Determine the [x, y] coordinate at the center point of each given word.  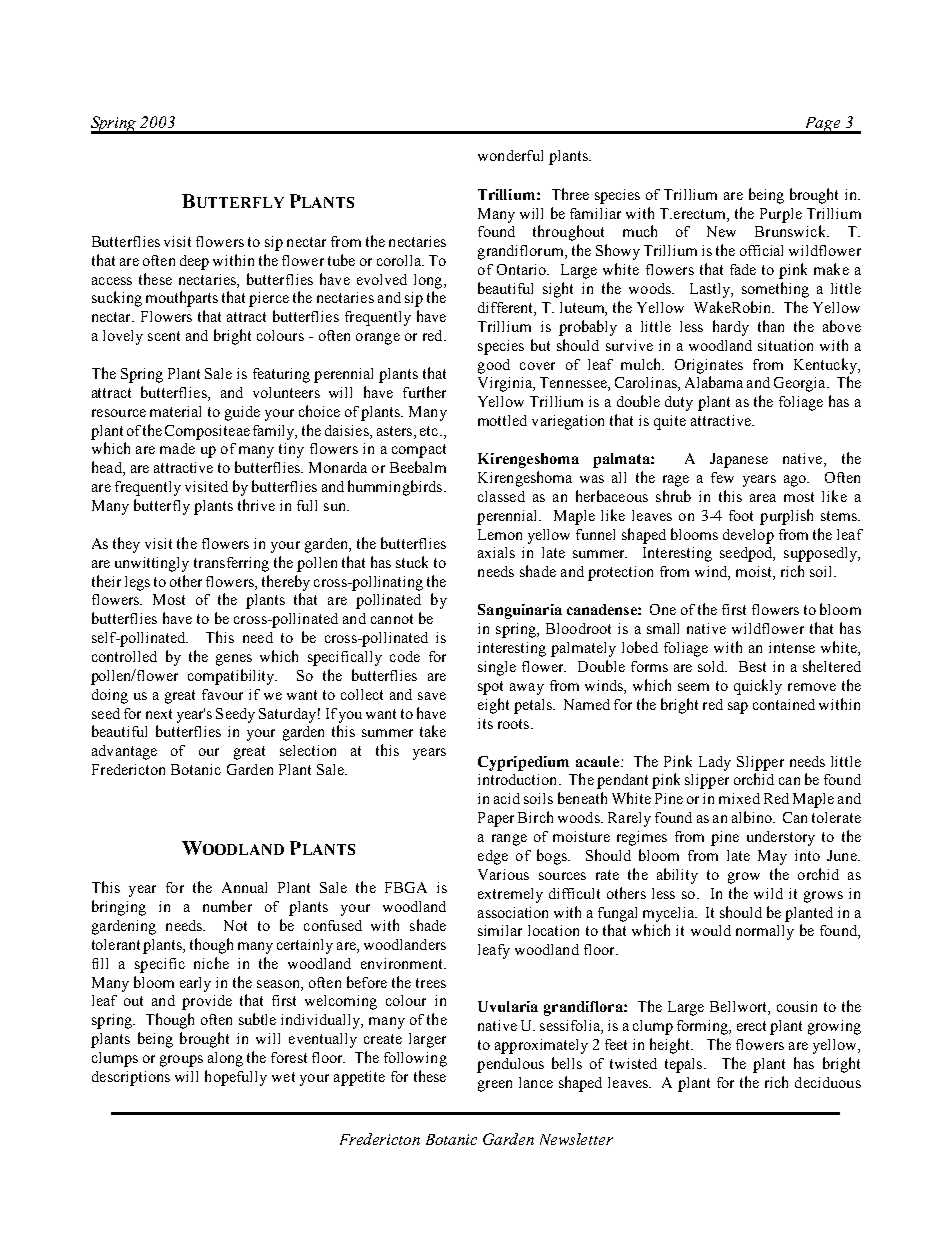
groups [181, 1061]
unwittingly [152, 564]
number [227, 906]
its [485, 723]
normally [765, 932]
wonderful [510, 155]
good [494, 366]
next [159, 714]
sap [738, 708]
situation [785, 345]
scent [164, 336]
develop [748, 536]
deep [194, 262]
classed [501, 496]
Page [823, 125]
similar [500, 930]
